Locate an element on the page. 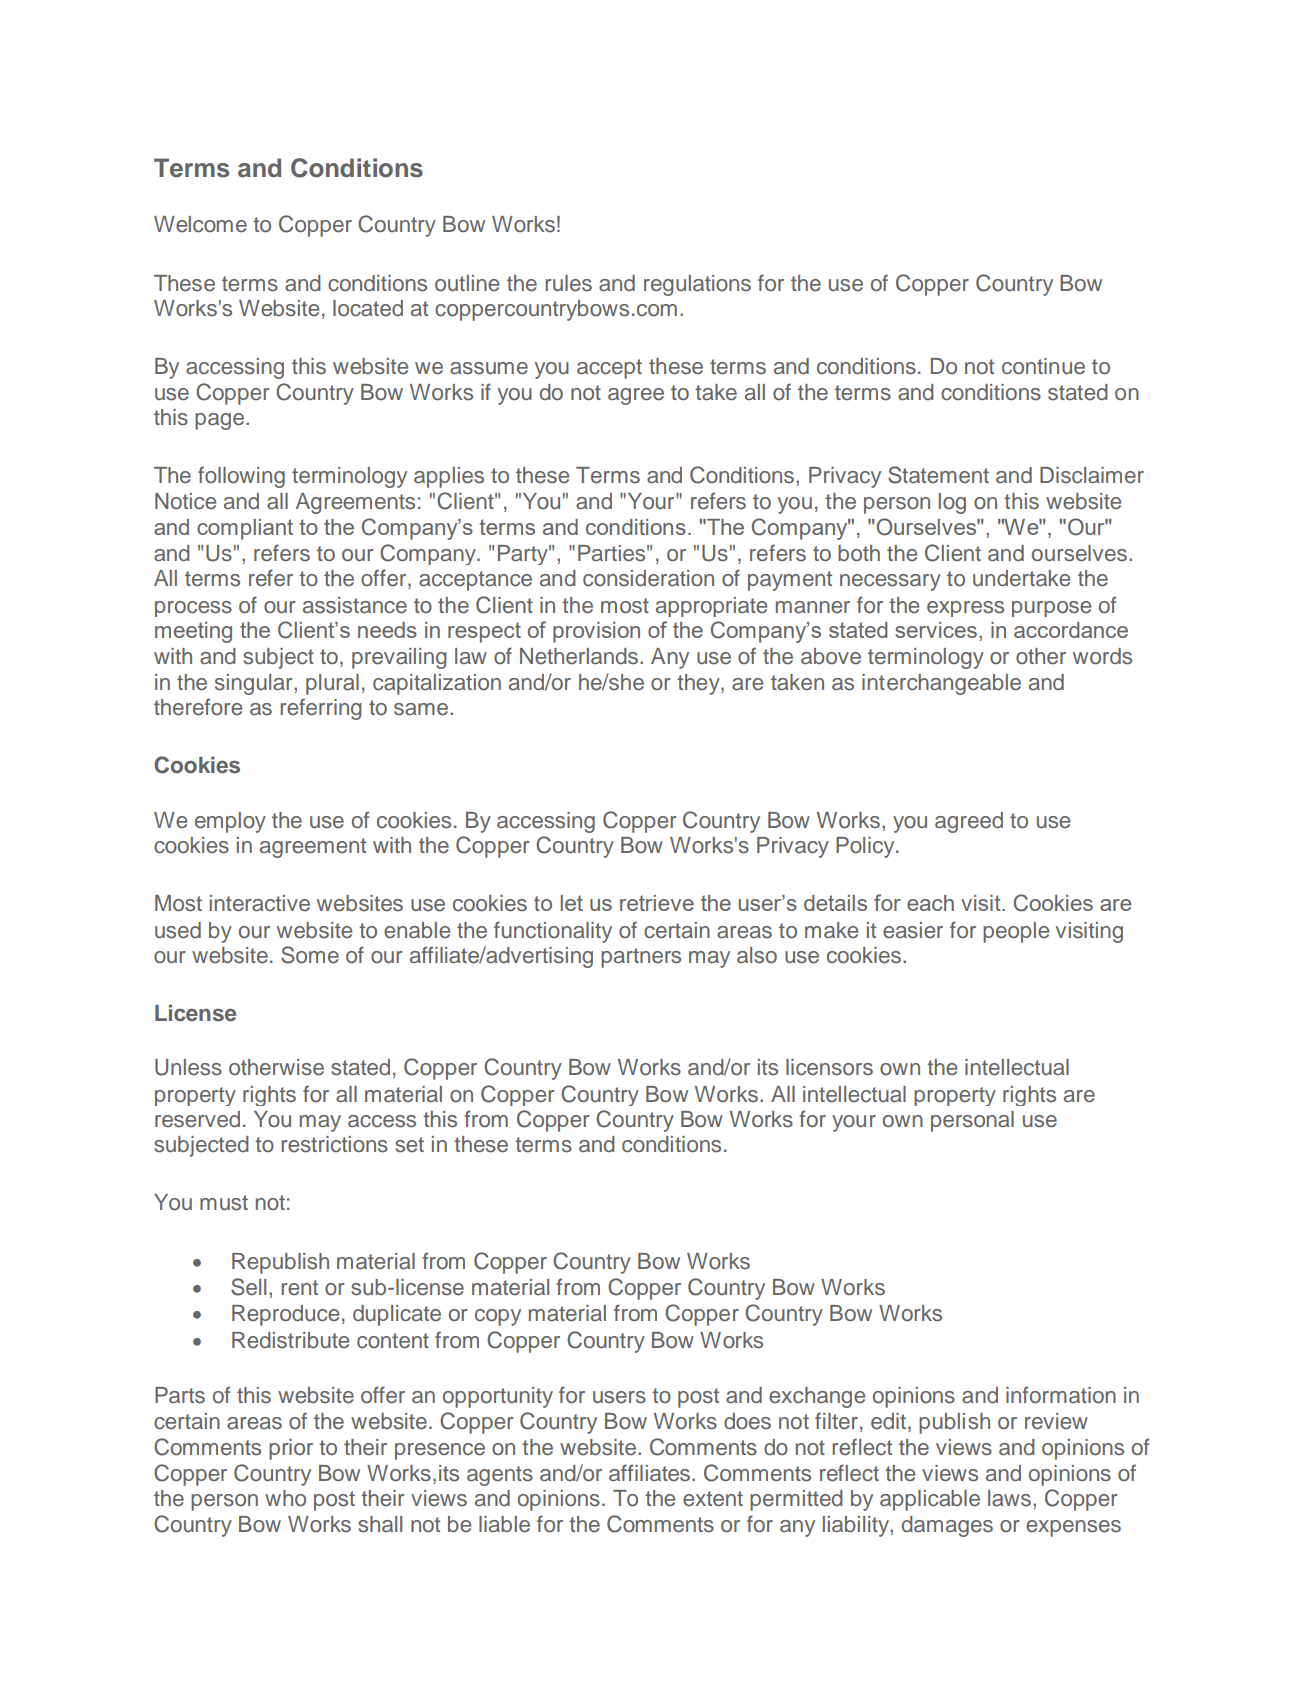  interactive is located at coordinates (260, 903).
